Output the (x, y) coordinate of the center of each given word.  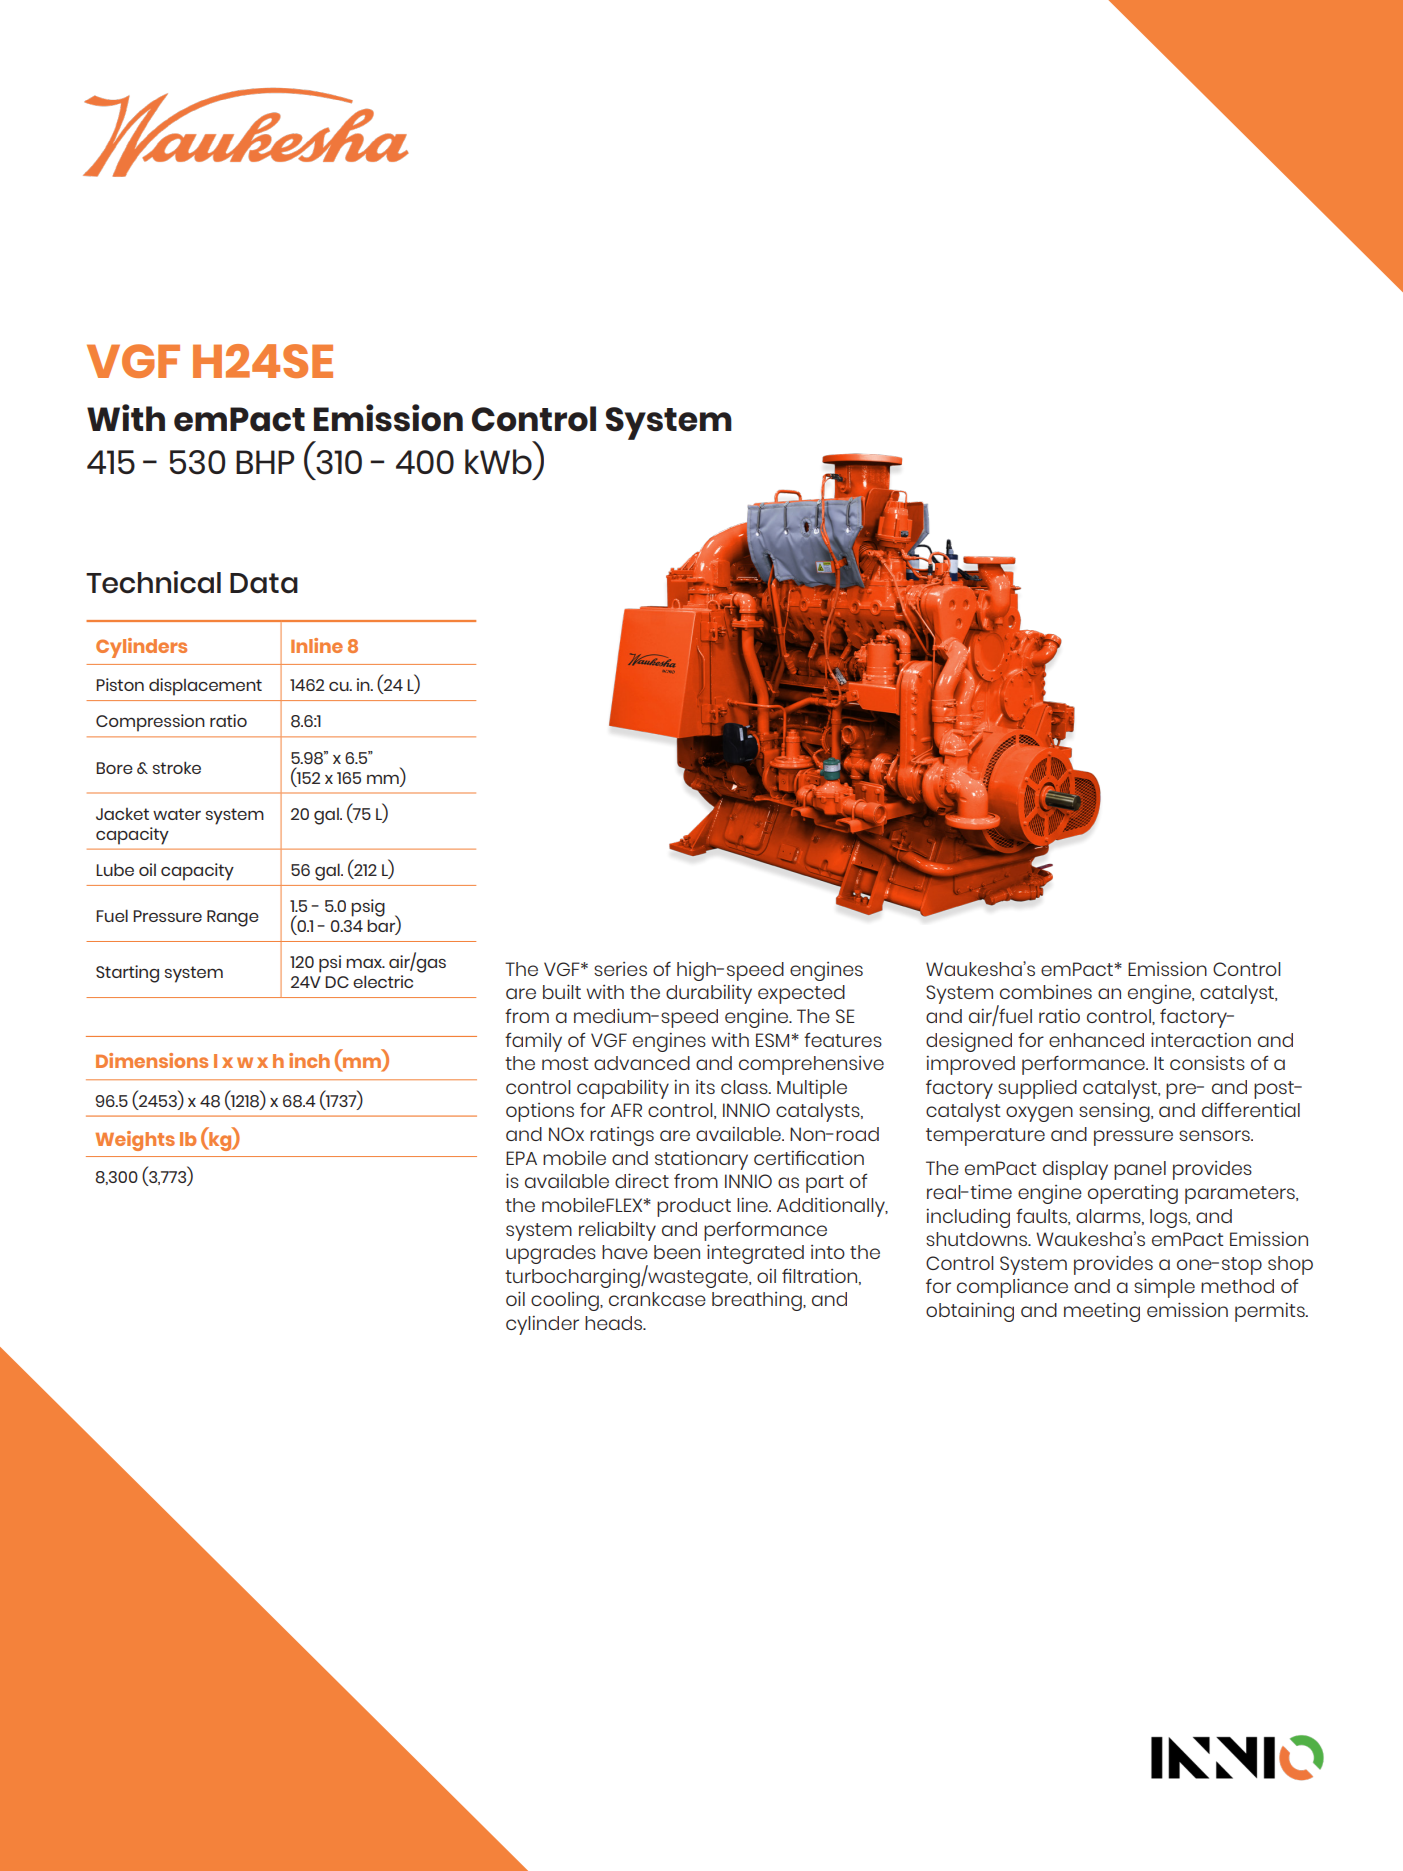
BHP (265, 462)
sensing (1115, 1112)
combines (1046, 992)
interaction (1201, 1039)
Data (264, 583)
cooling (566, 1301)
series (620, 969)
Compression (150, 723)
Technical (153, 582)
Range (233, 918)
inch (309, 1060)
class (745, 1087)
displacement (205, 687)
